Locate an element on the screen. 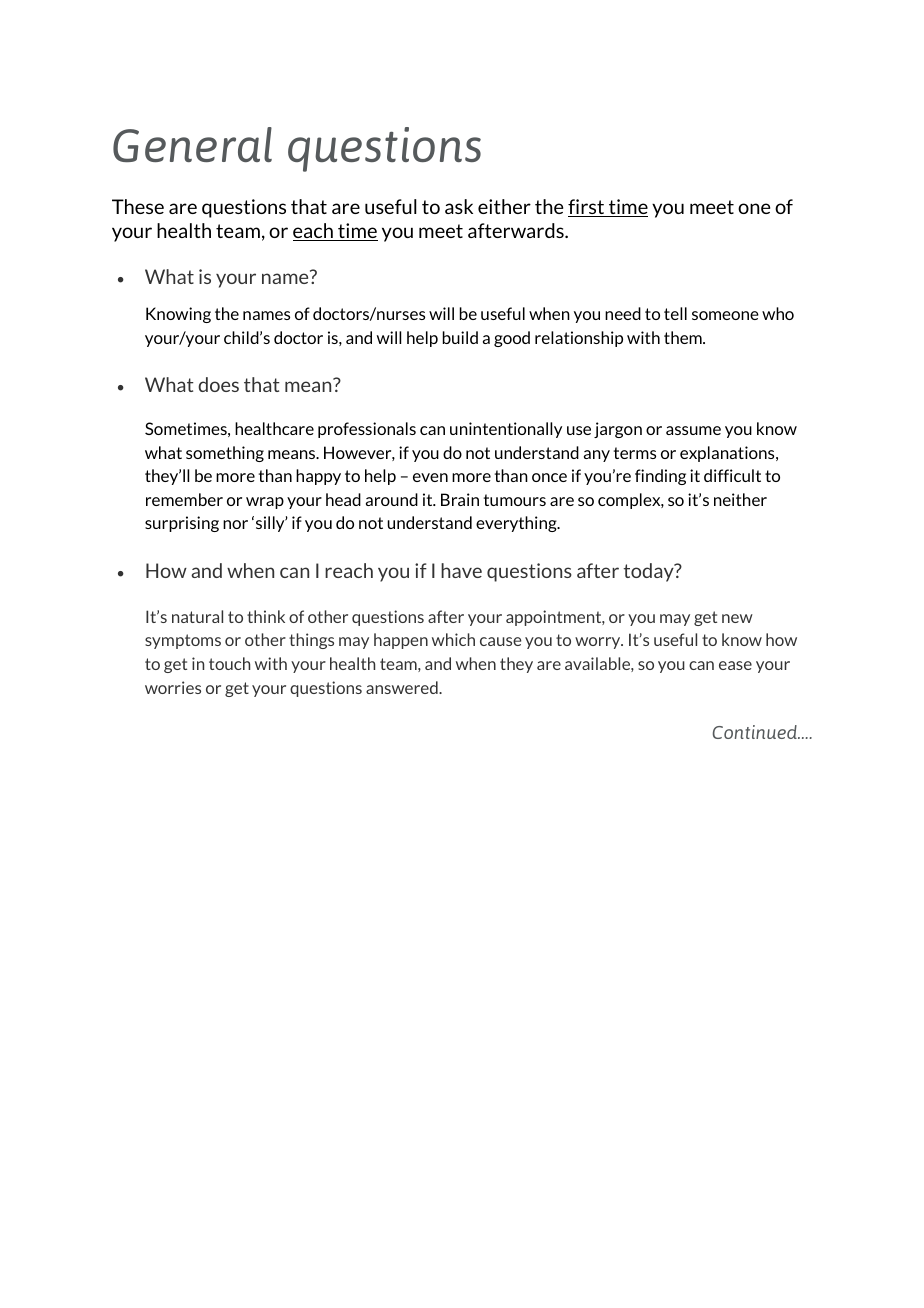  worries is located at coordinates (173, 687).
